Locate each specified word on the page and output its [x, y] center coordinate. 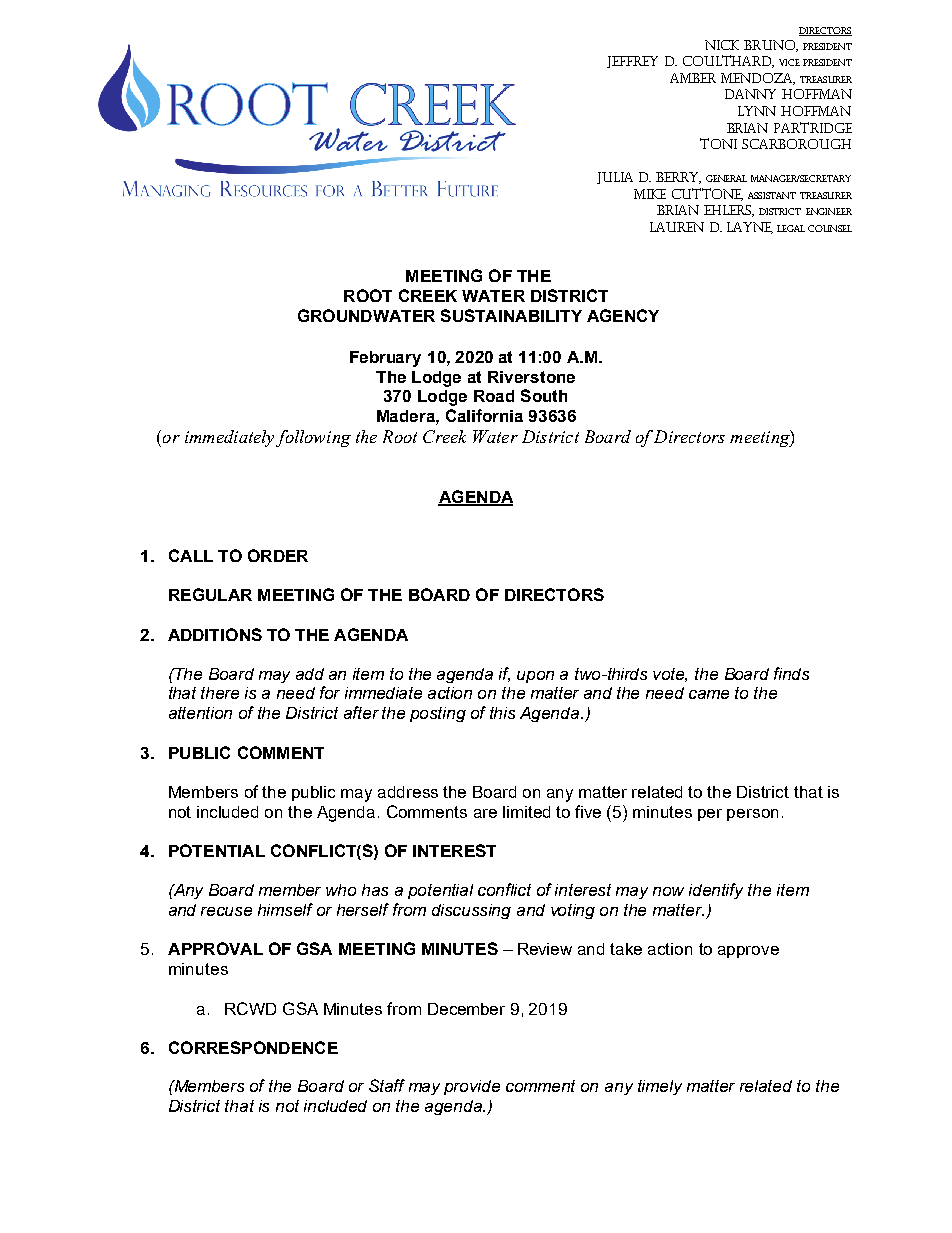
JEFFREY [632, 62]
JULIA [615, 178]
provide [472, 1087]
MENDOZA [758, 79]
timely [660, 1087]
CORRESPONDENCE [253, 1047]
